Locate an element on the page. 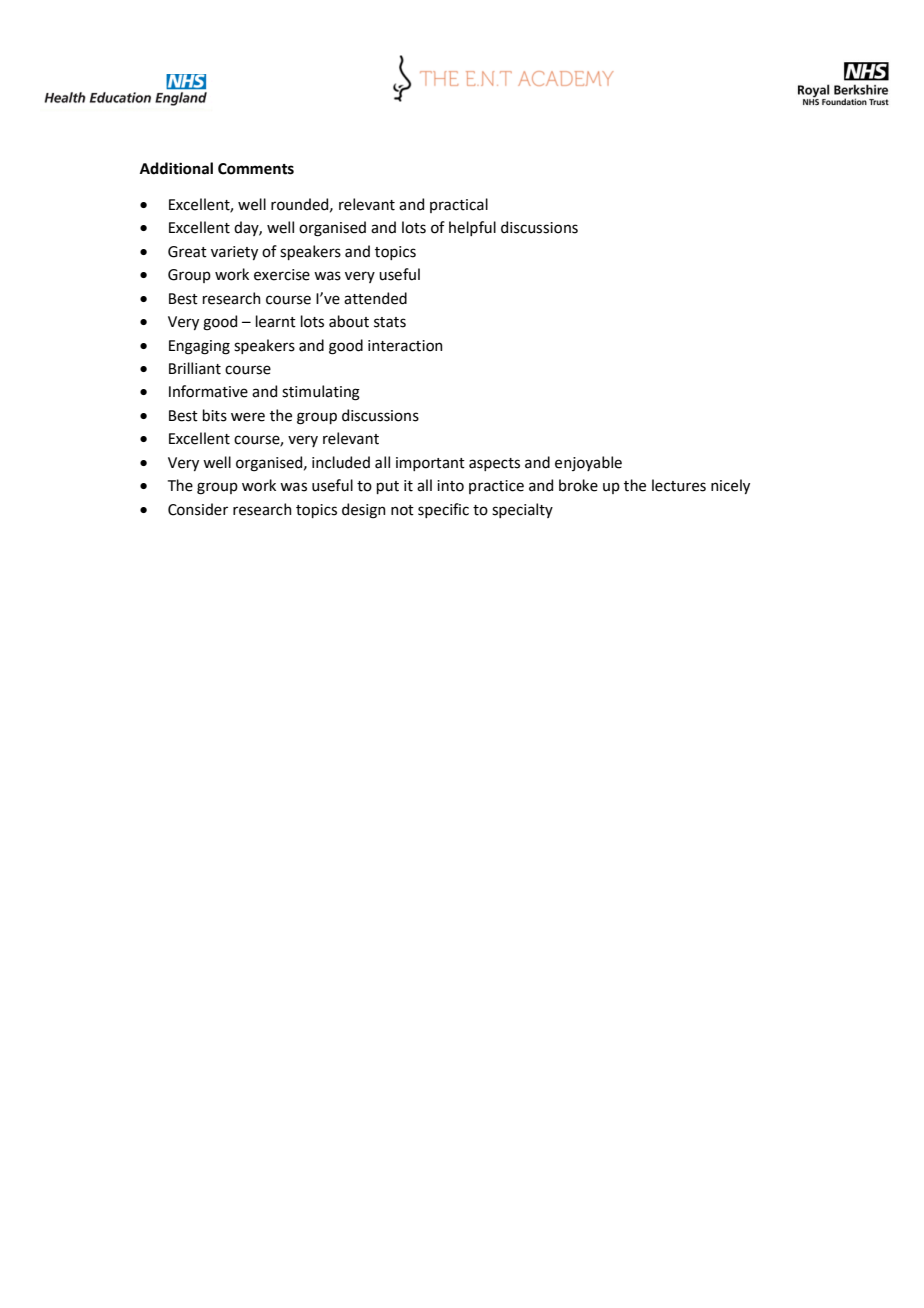 The width and height of the page is (924, 1308). attended is located at coordinates (375, 298).
